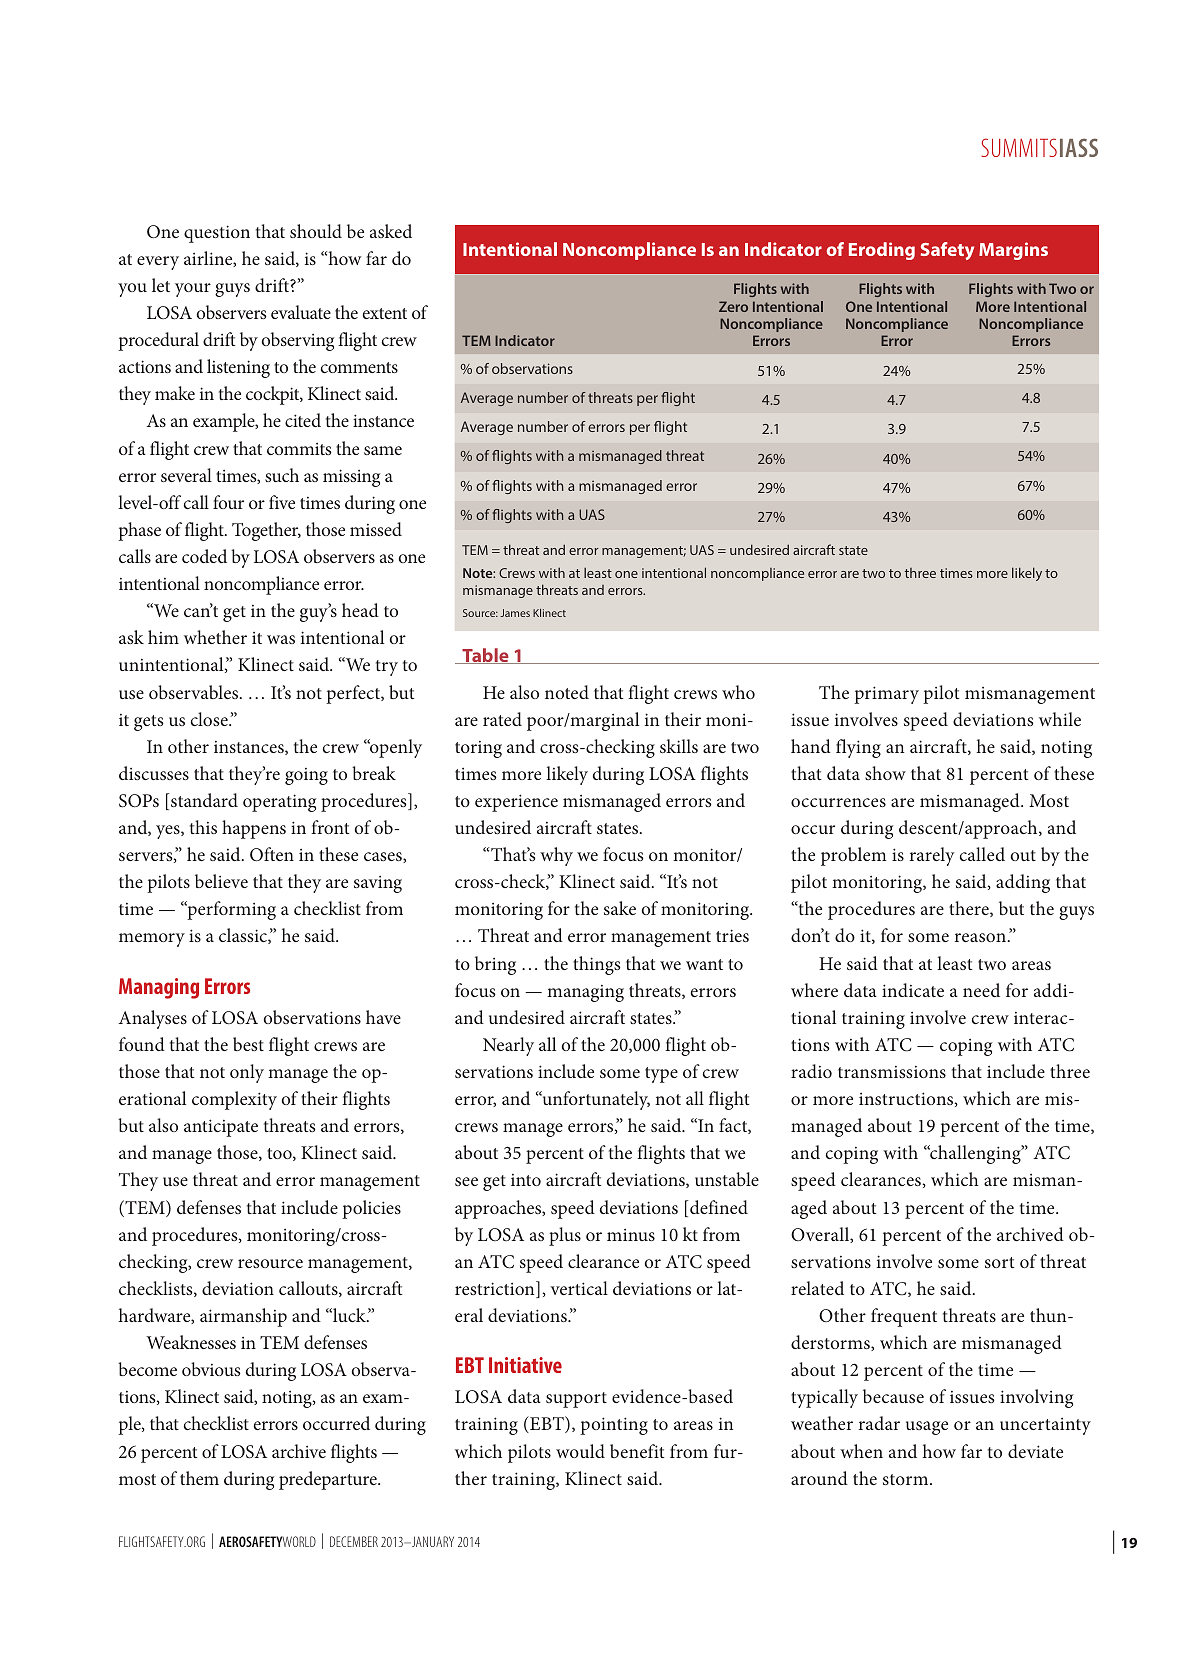 Image resolution: width=1185 pixels, height=1677 pixels. I want to click on would, so click(580, 1451).
